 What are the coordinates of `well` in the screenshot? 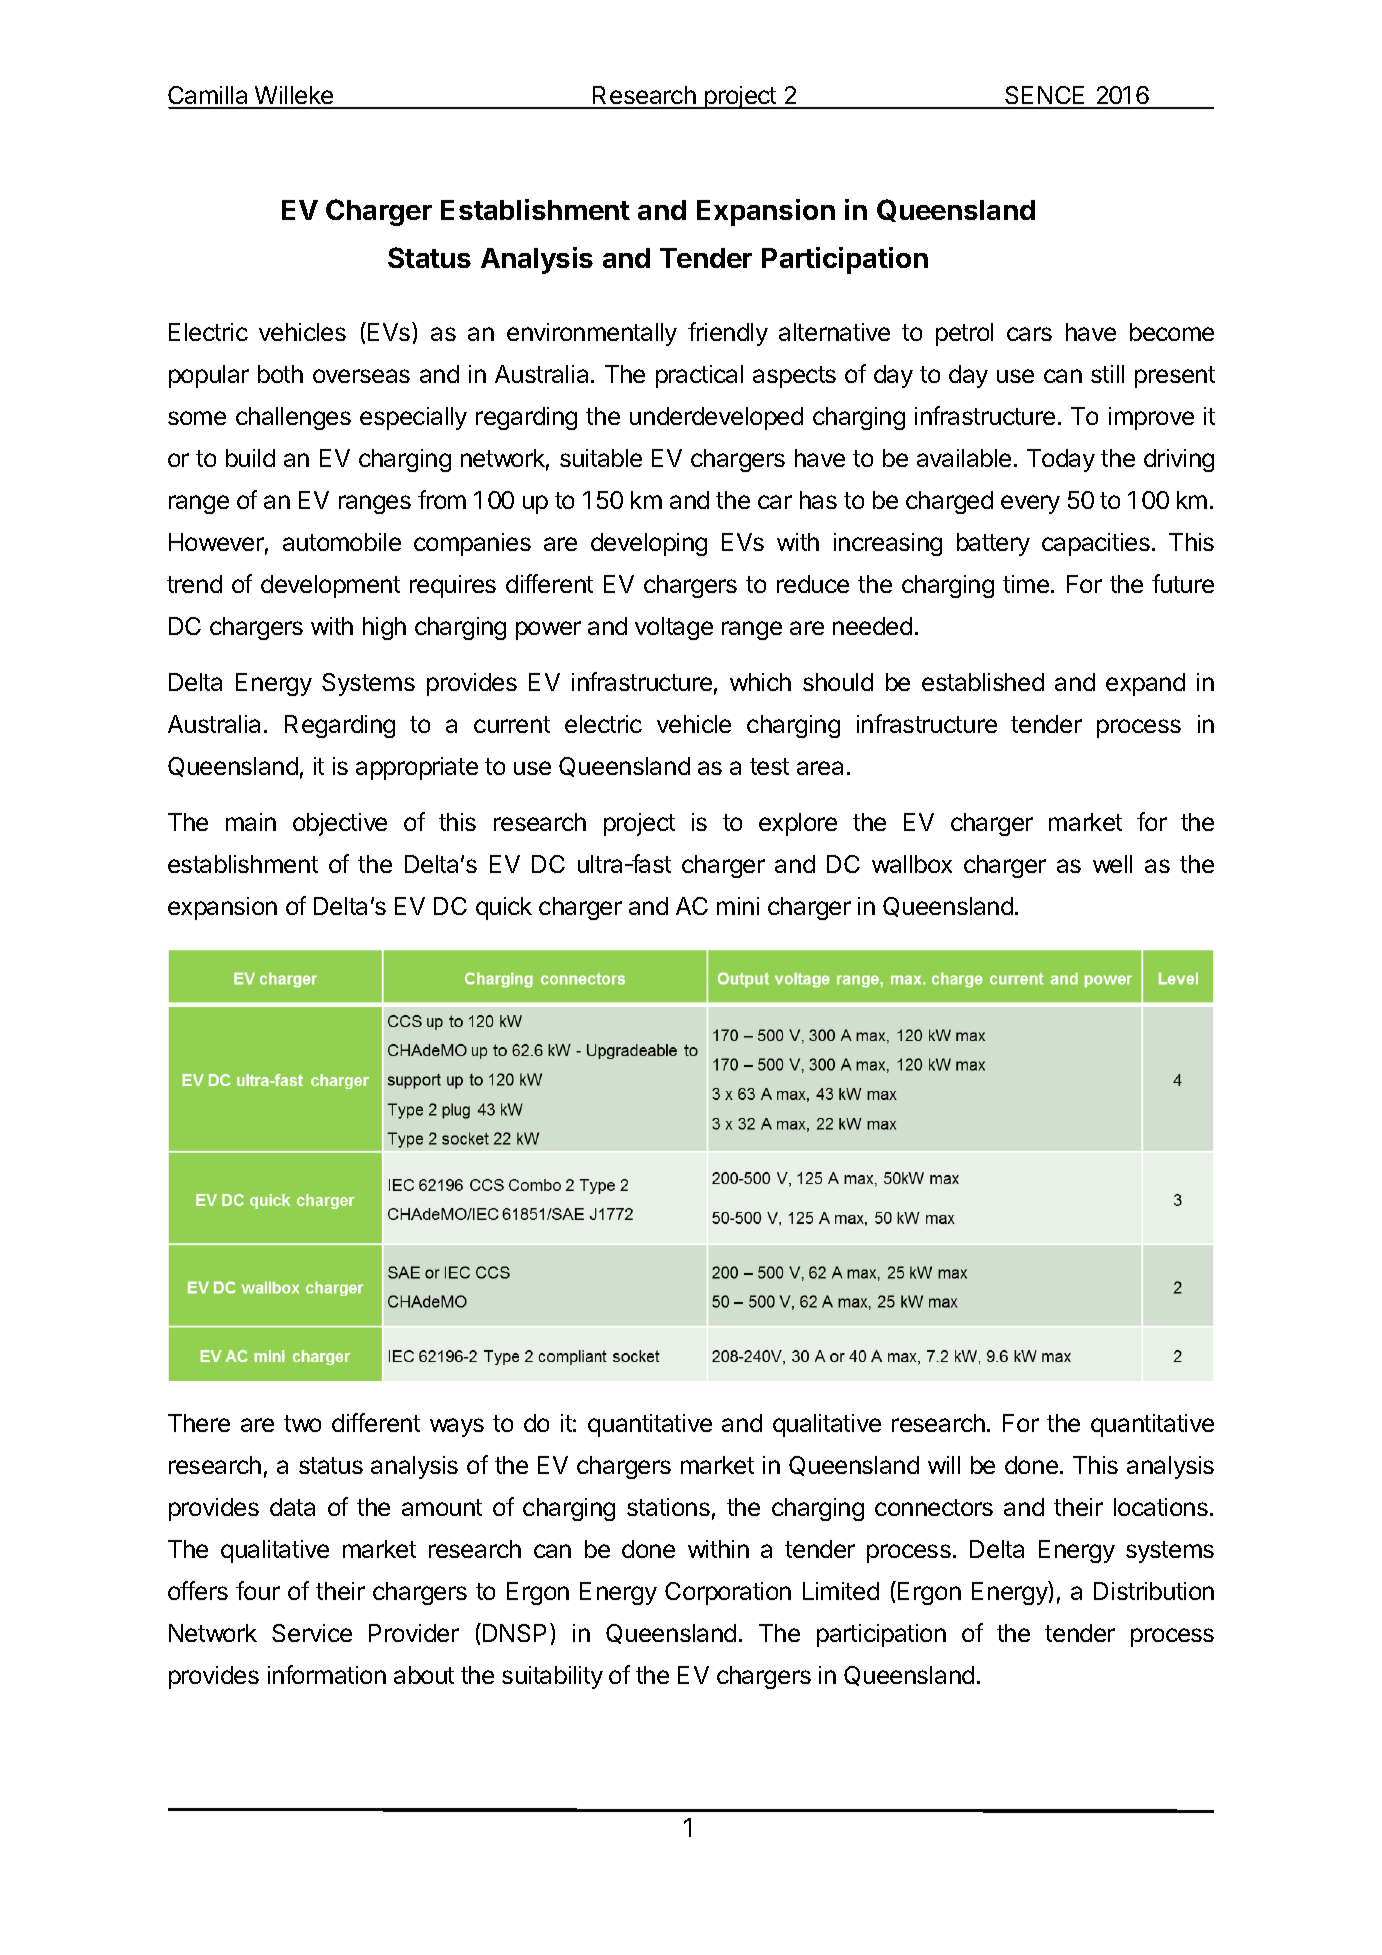 It's located at (1112, 864).
